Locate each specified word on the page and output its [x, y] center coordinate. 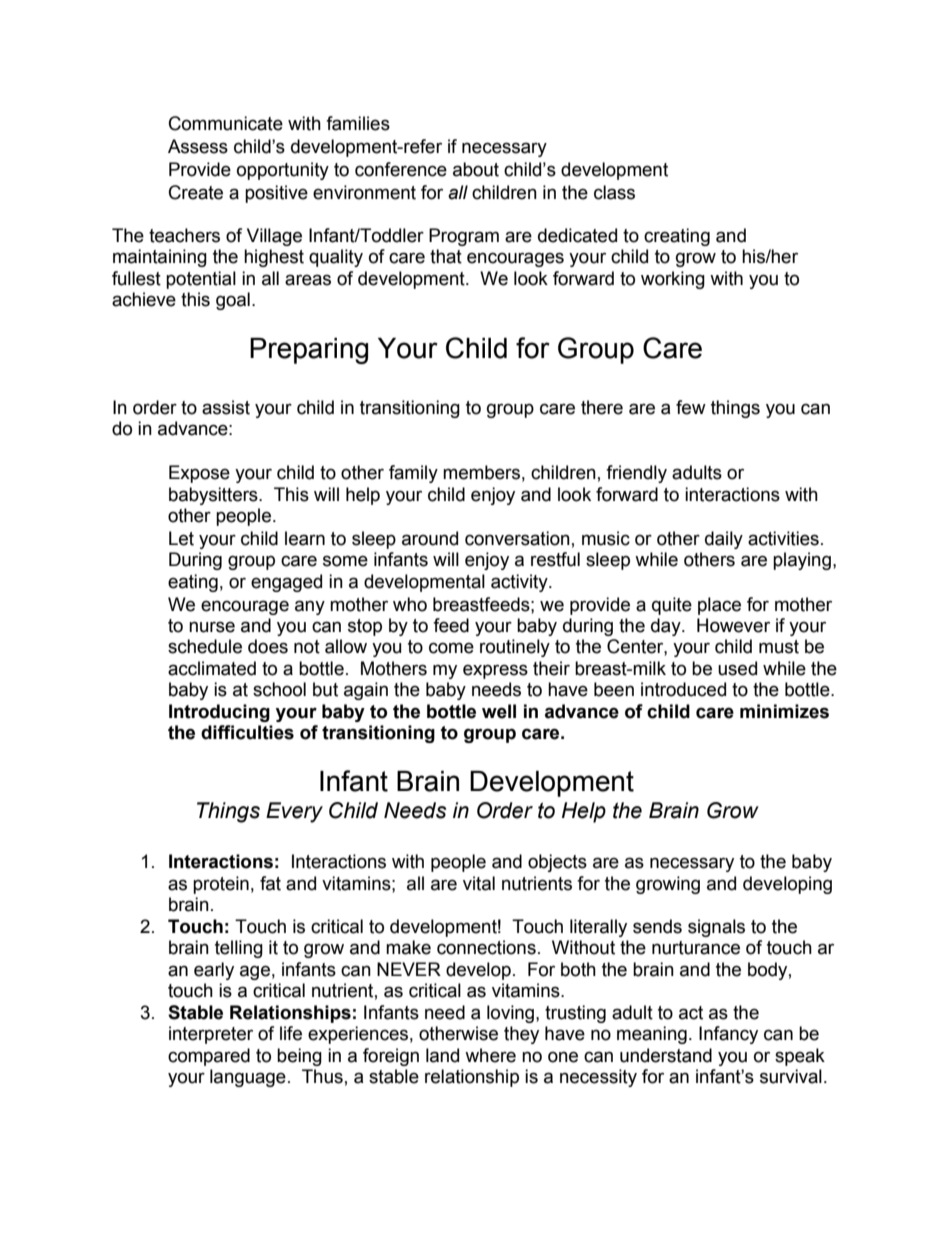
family [413, 474]
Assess [198, 146]
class [614, 192]
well [499, 711]
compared [209, 1057]
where [490, 1055]
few [691, 407]
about [476, 169]
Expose [199, 474]
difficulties [247, 732]
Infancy [728, 1035]
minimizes [784, 711]
